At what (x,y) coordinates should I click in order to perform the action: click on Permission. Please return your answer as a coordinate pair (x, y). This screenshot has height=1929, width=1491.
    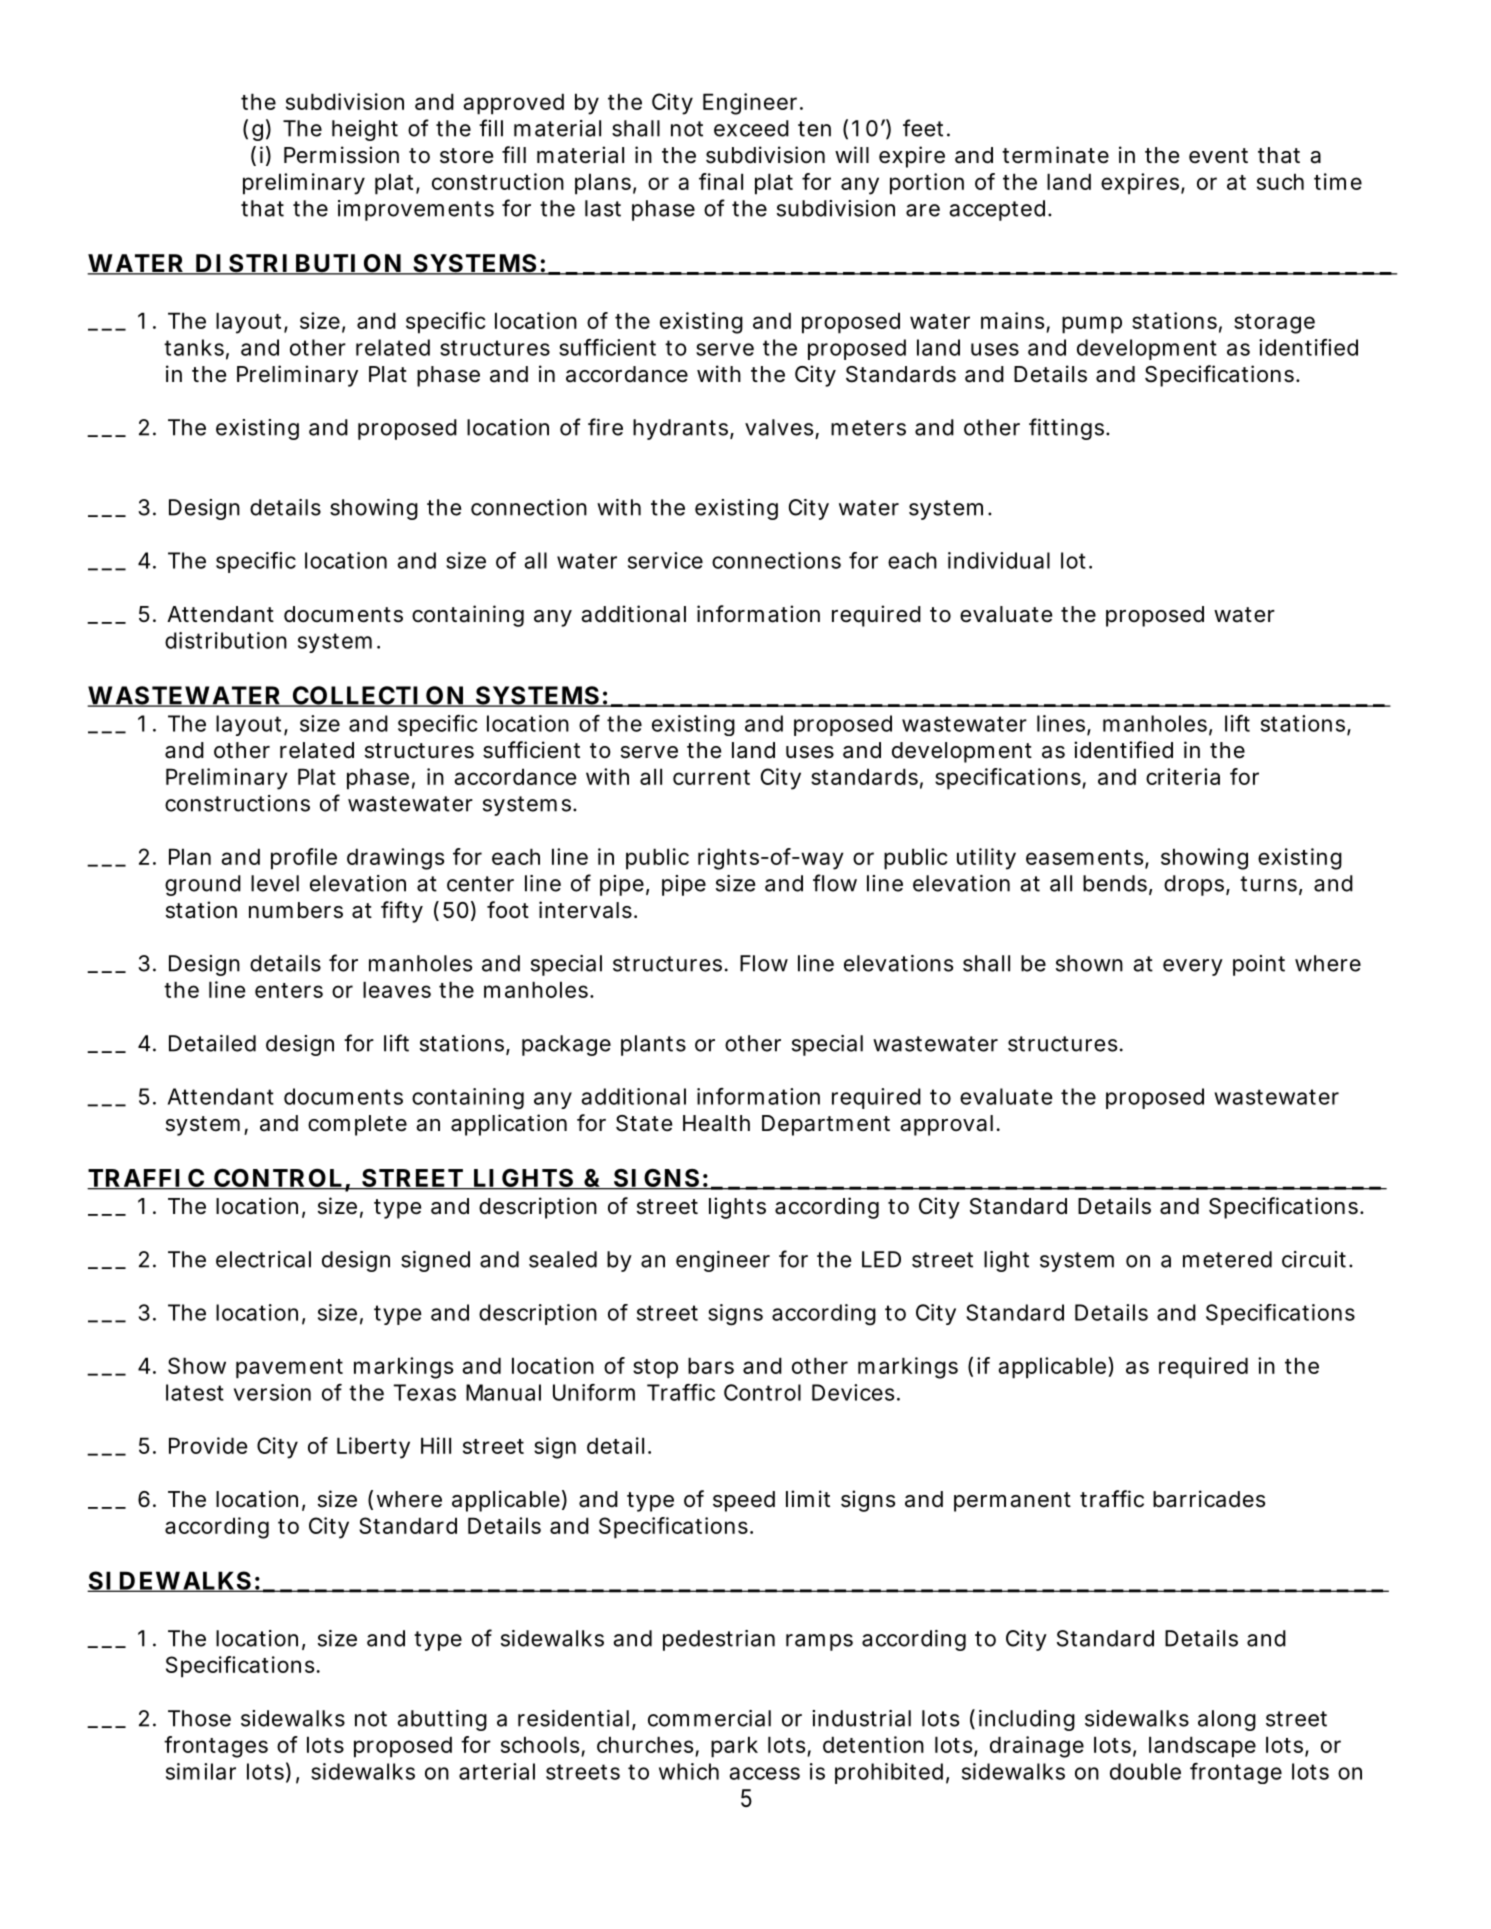
    Looking at the image, I should click on (341, 155).
